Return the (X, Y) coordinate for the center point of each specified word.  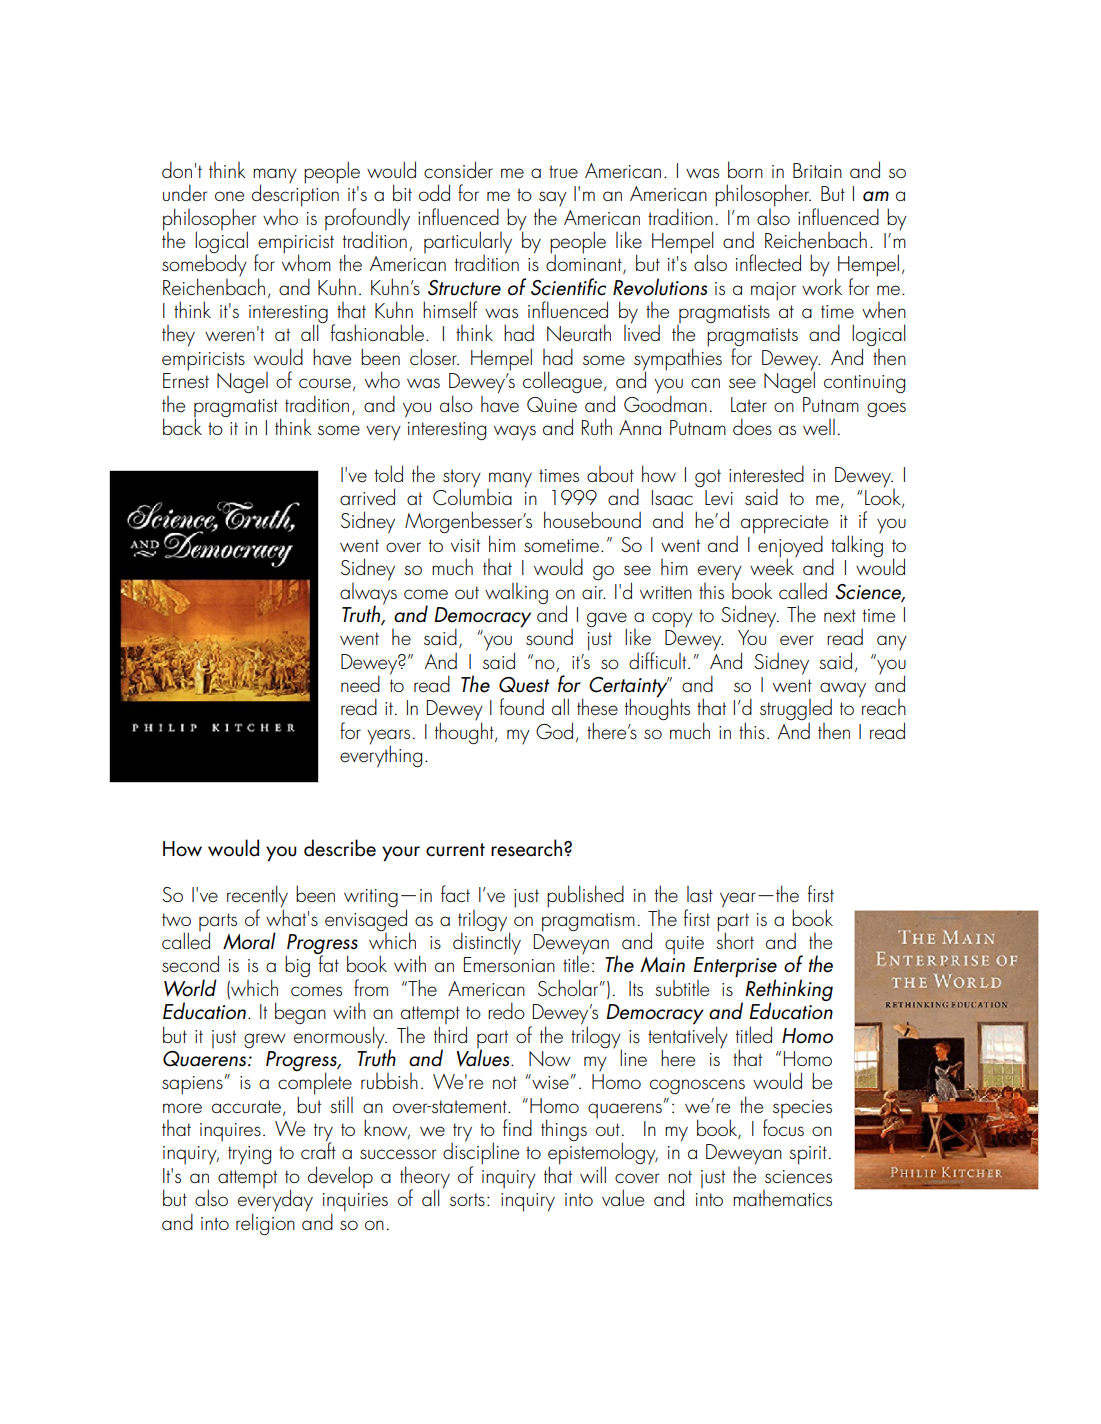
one (229, 196)
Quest (524, 685)
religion (265, 1223)
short (735, 939)
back (182, 425)
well (819, 427)
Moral (249, 941)
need (360, 684)
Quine (552, 405)
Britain (817, 170)
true (563, 171)
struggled (796, 710)
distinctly (487, 942)
